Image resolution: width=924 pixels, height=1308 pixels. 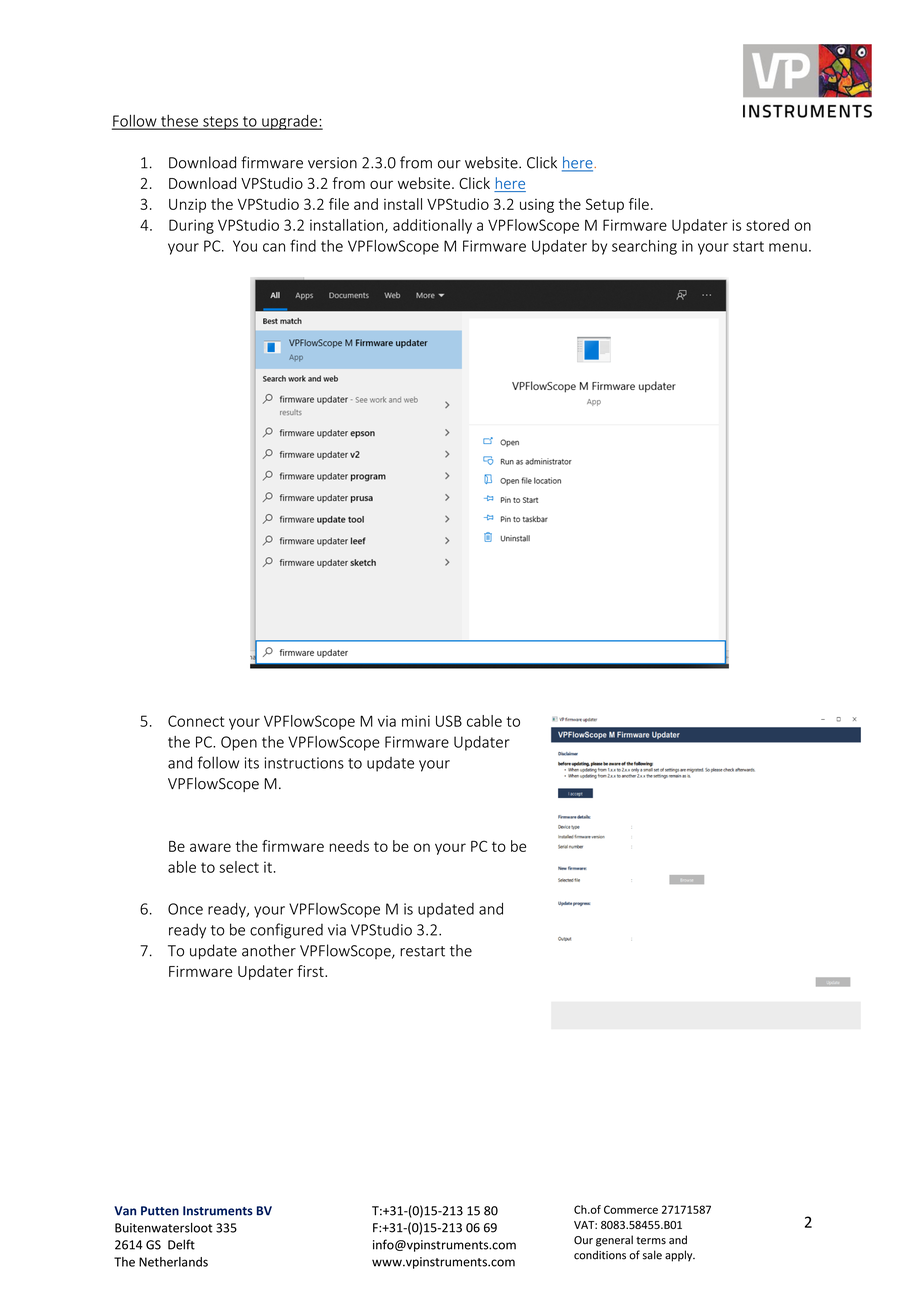 What do you see at coordinates (767, 225) in the screenshot?
I see `stored` at bounding box center [767, 225].
